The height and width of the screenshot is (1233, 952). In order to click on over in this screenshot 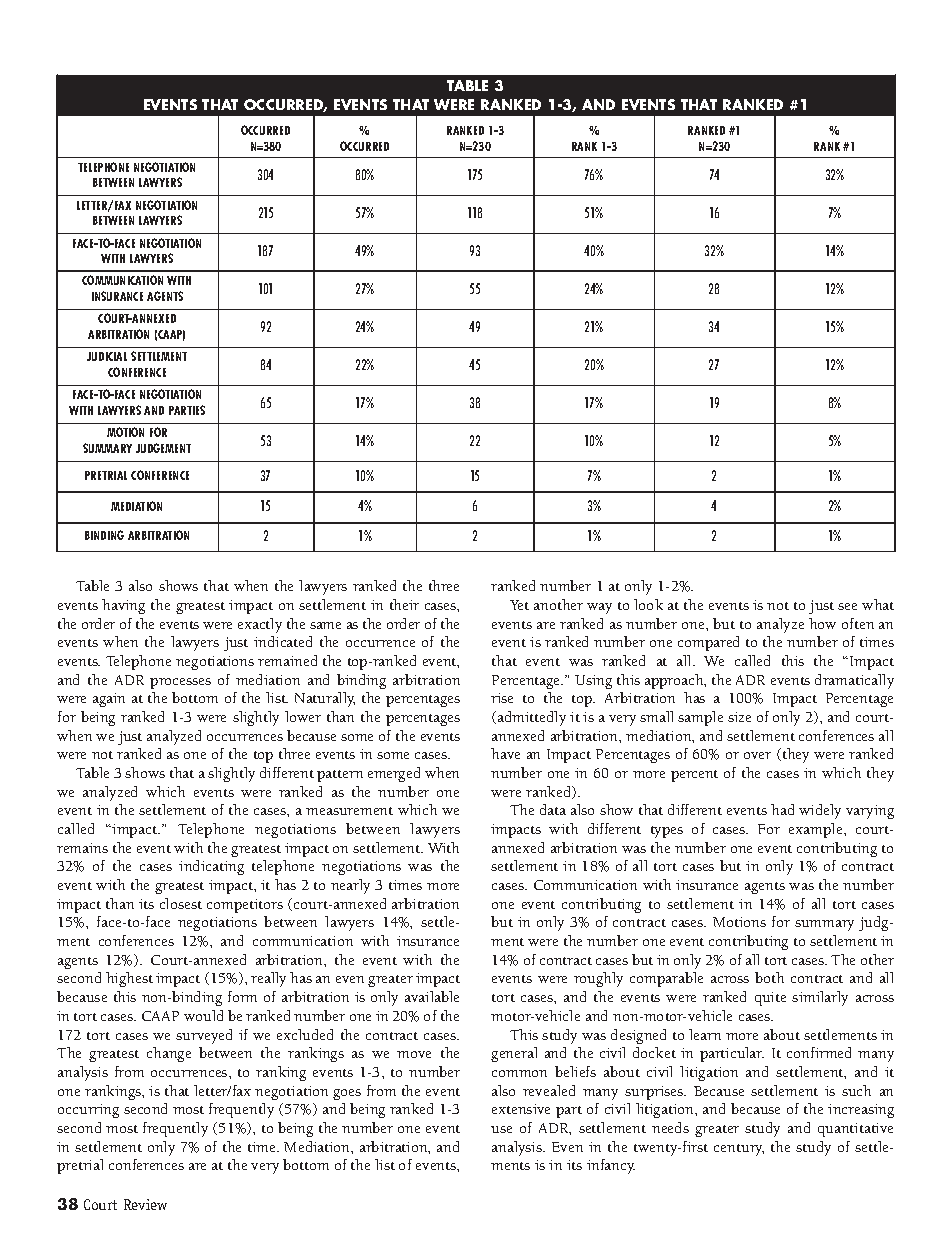, I will do `click(757, 755)`.
